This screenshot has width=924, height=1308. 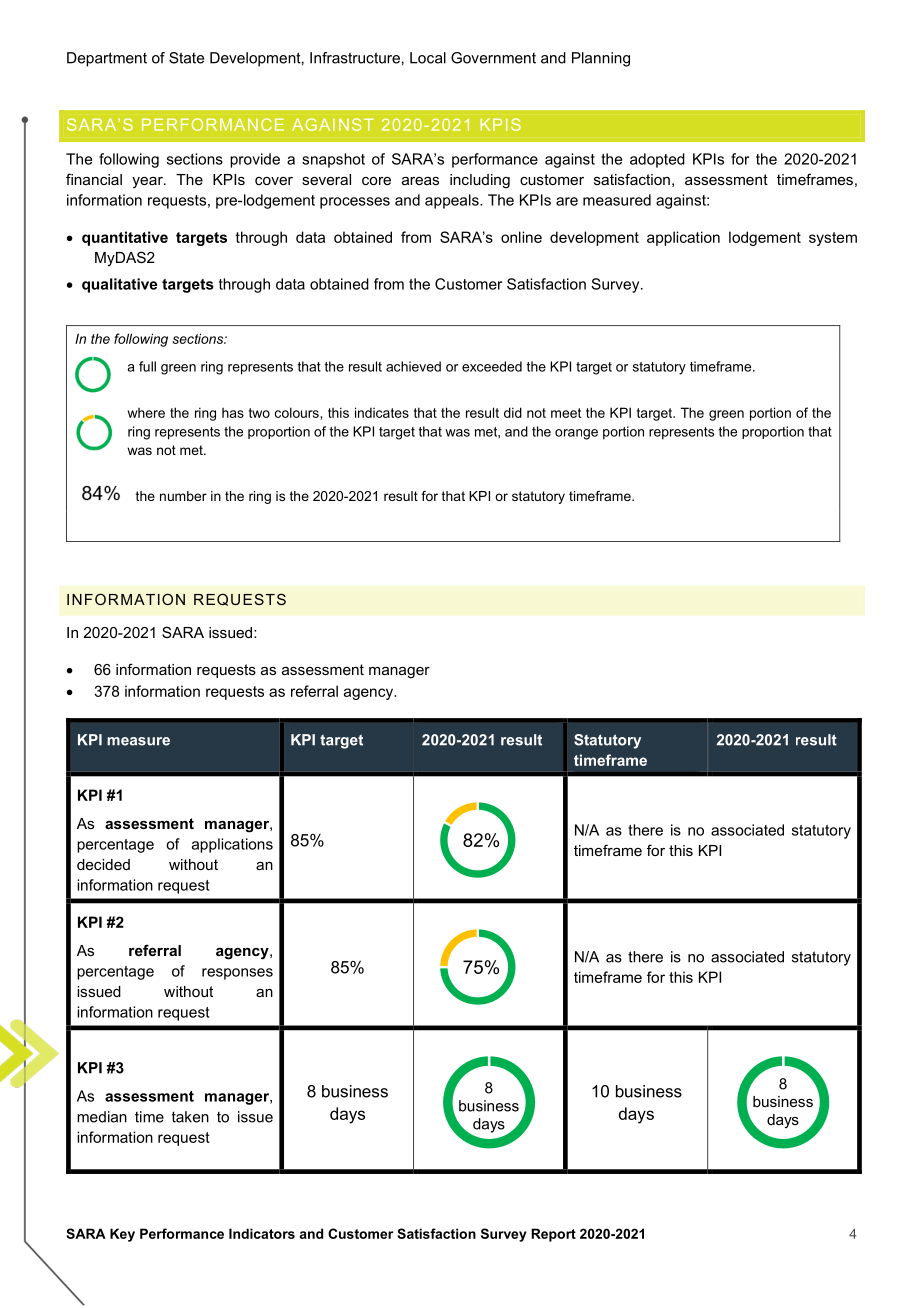 What do you see at coordinates (183, 496) in the screenshot?
I see `number` at bounding box center [183, 496].
